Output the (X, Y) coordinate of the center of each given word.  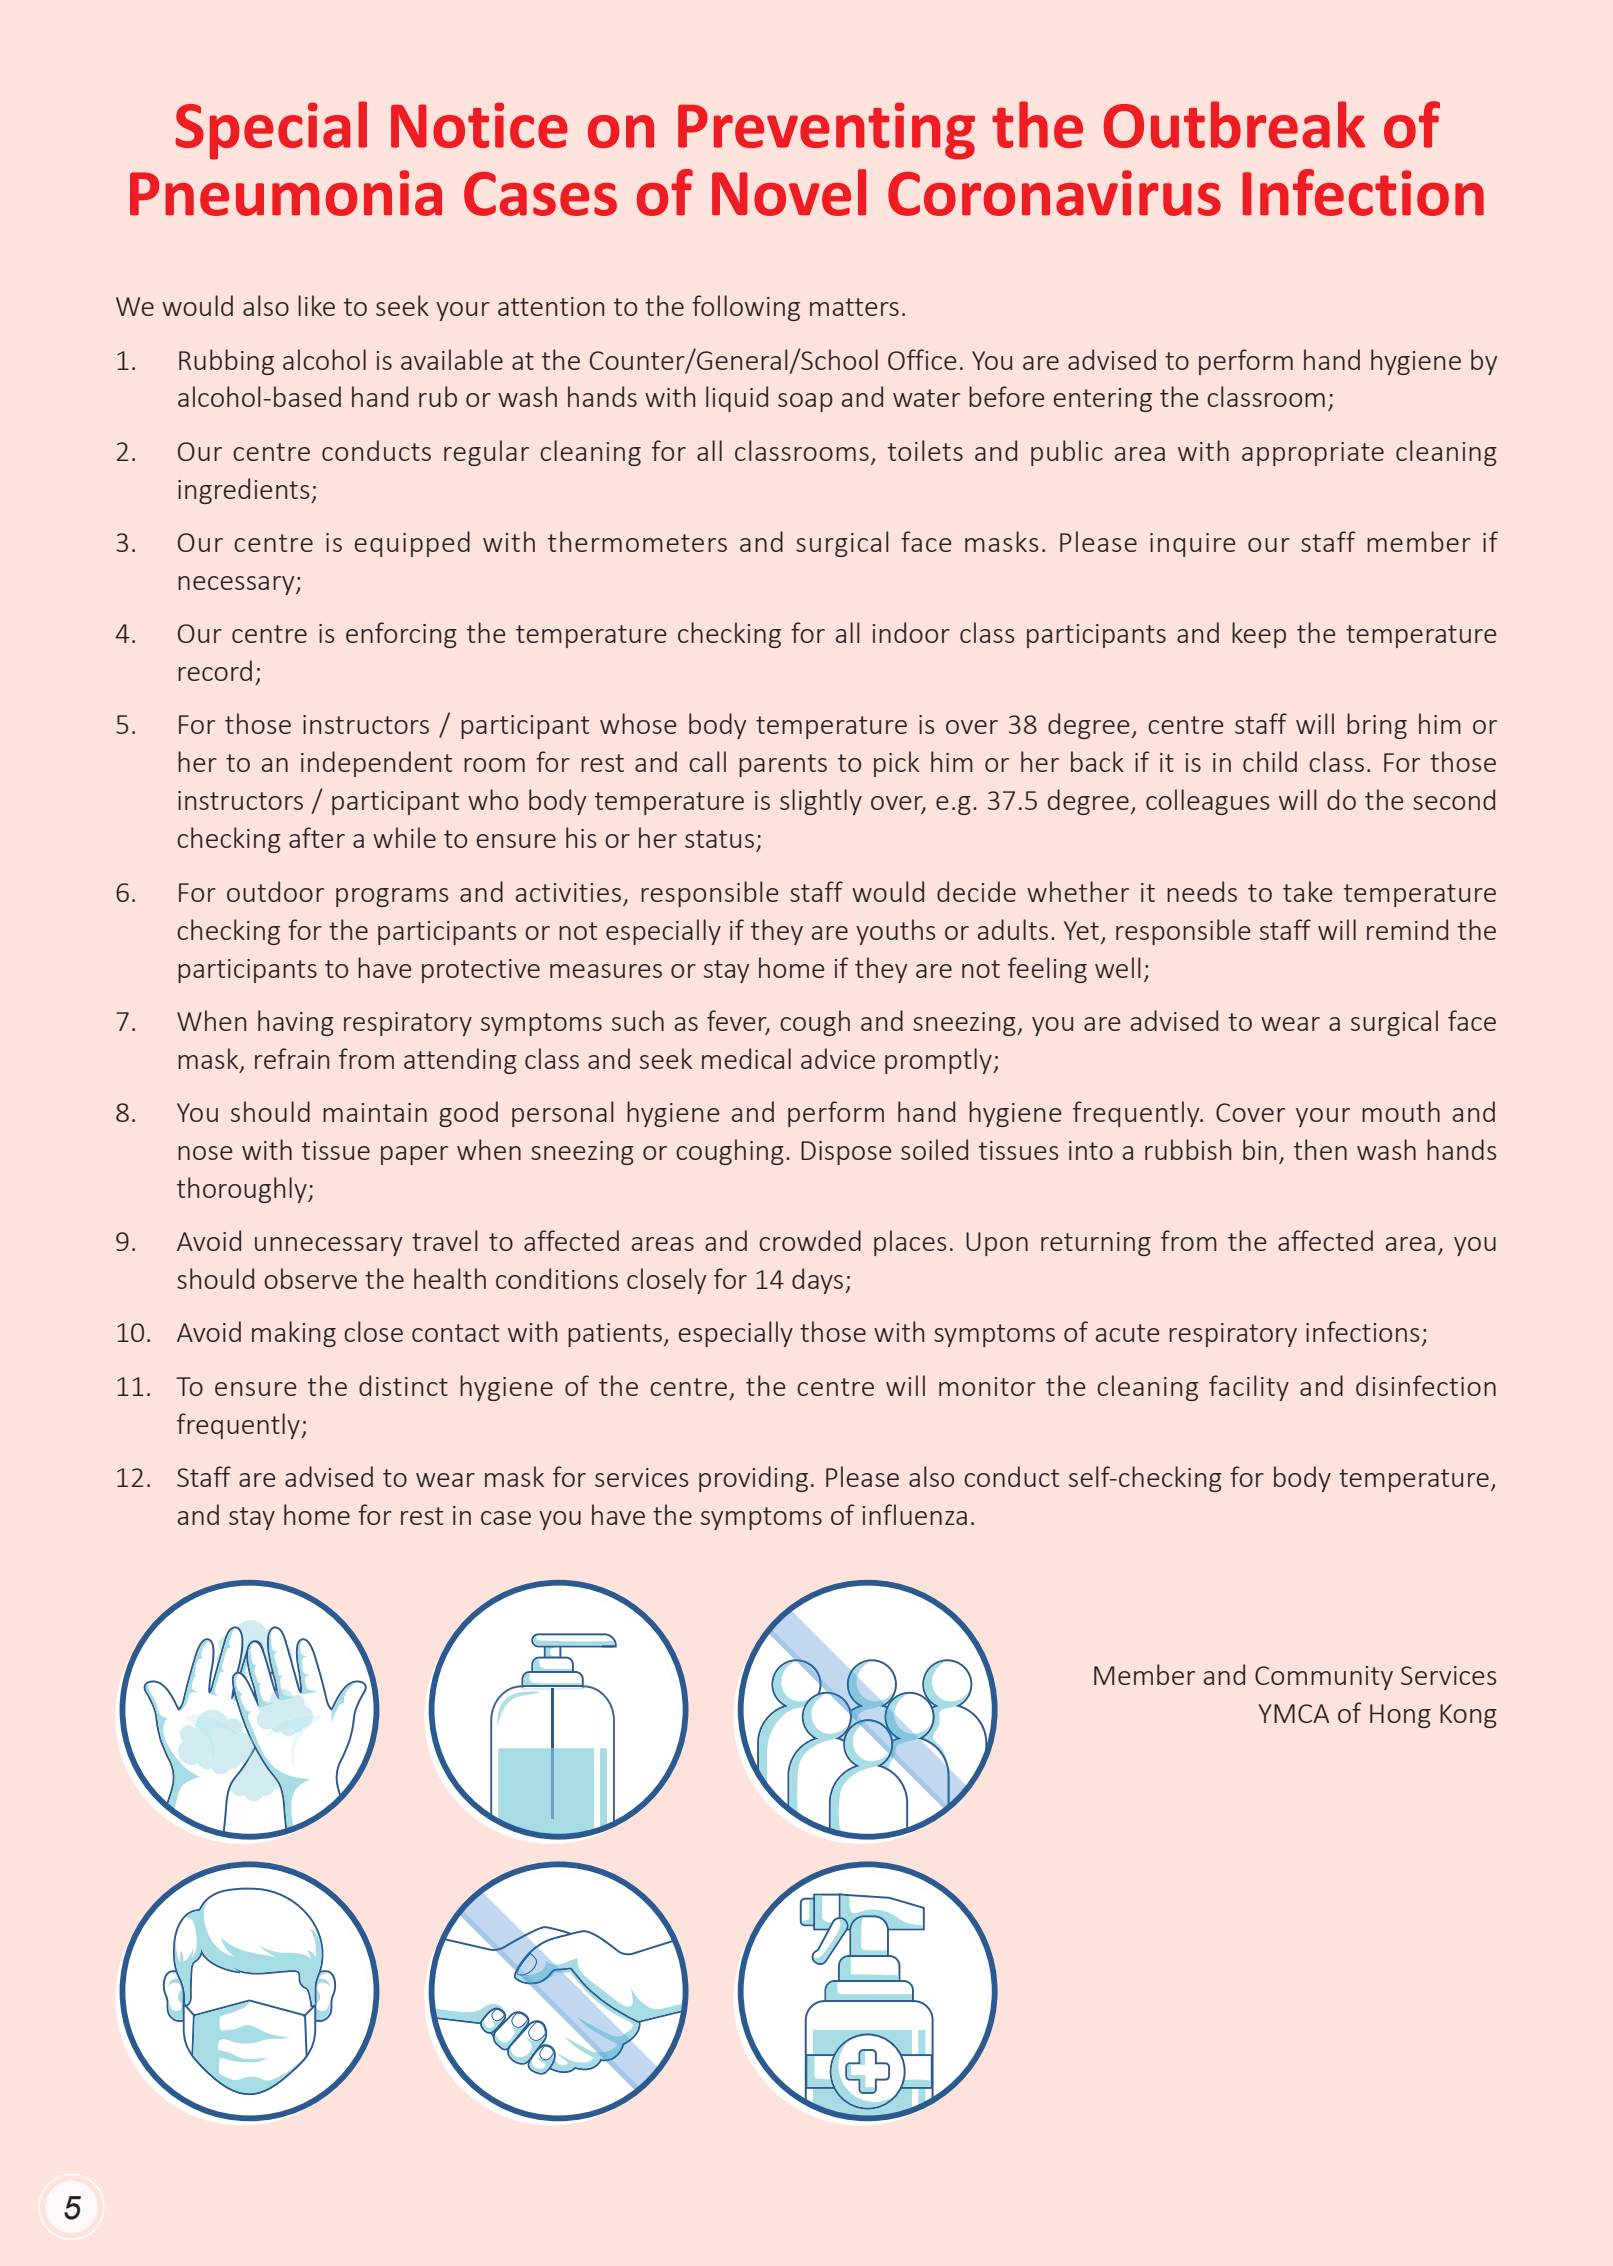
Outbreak (1234, 124)
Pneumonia (286, 193)
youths (895, 932)
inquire (1193, 545)
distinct (403, 1385)
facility (1249, 1388)
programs (392, 897)
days (819, 1281)
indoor (911, 632)
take (1308, 891)
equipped (412, 544)
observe (310, 1278)
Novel (789, 192)
